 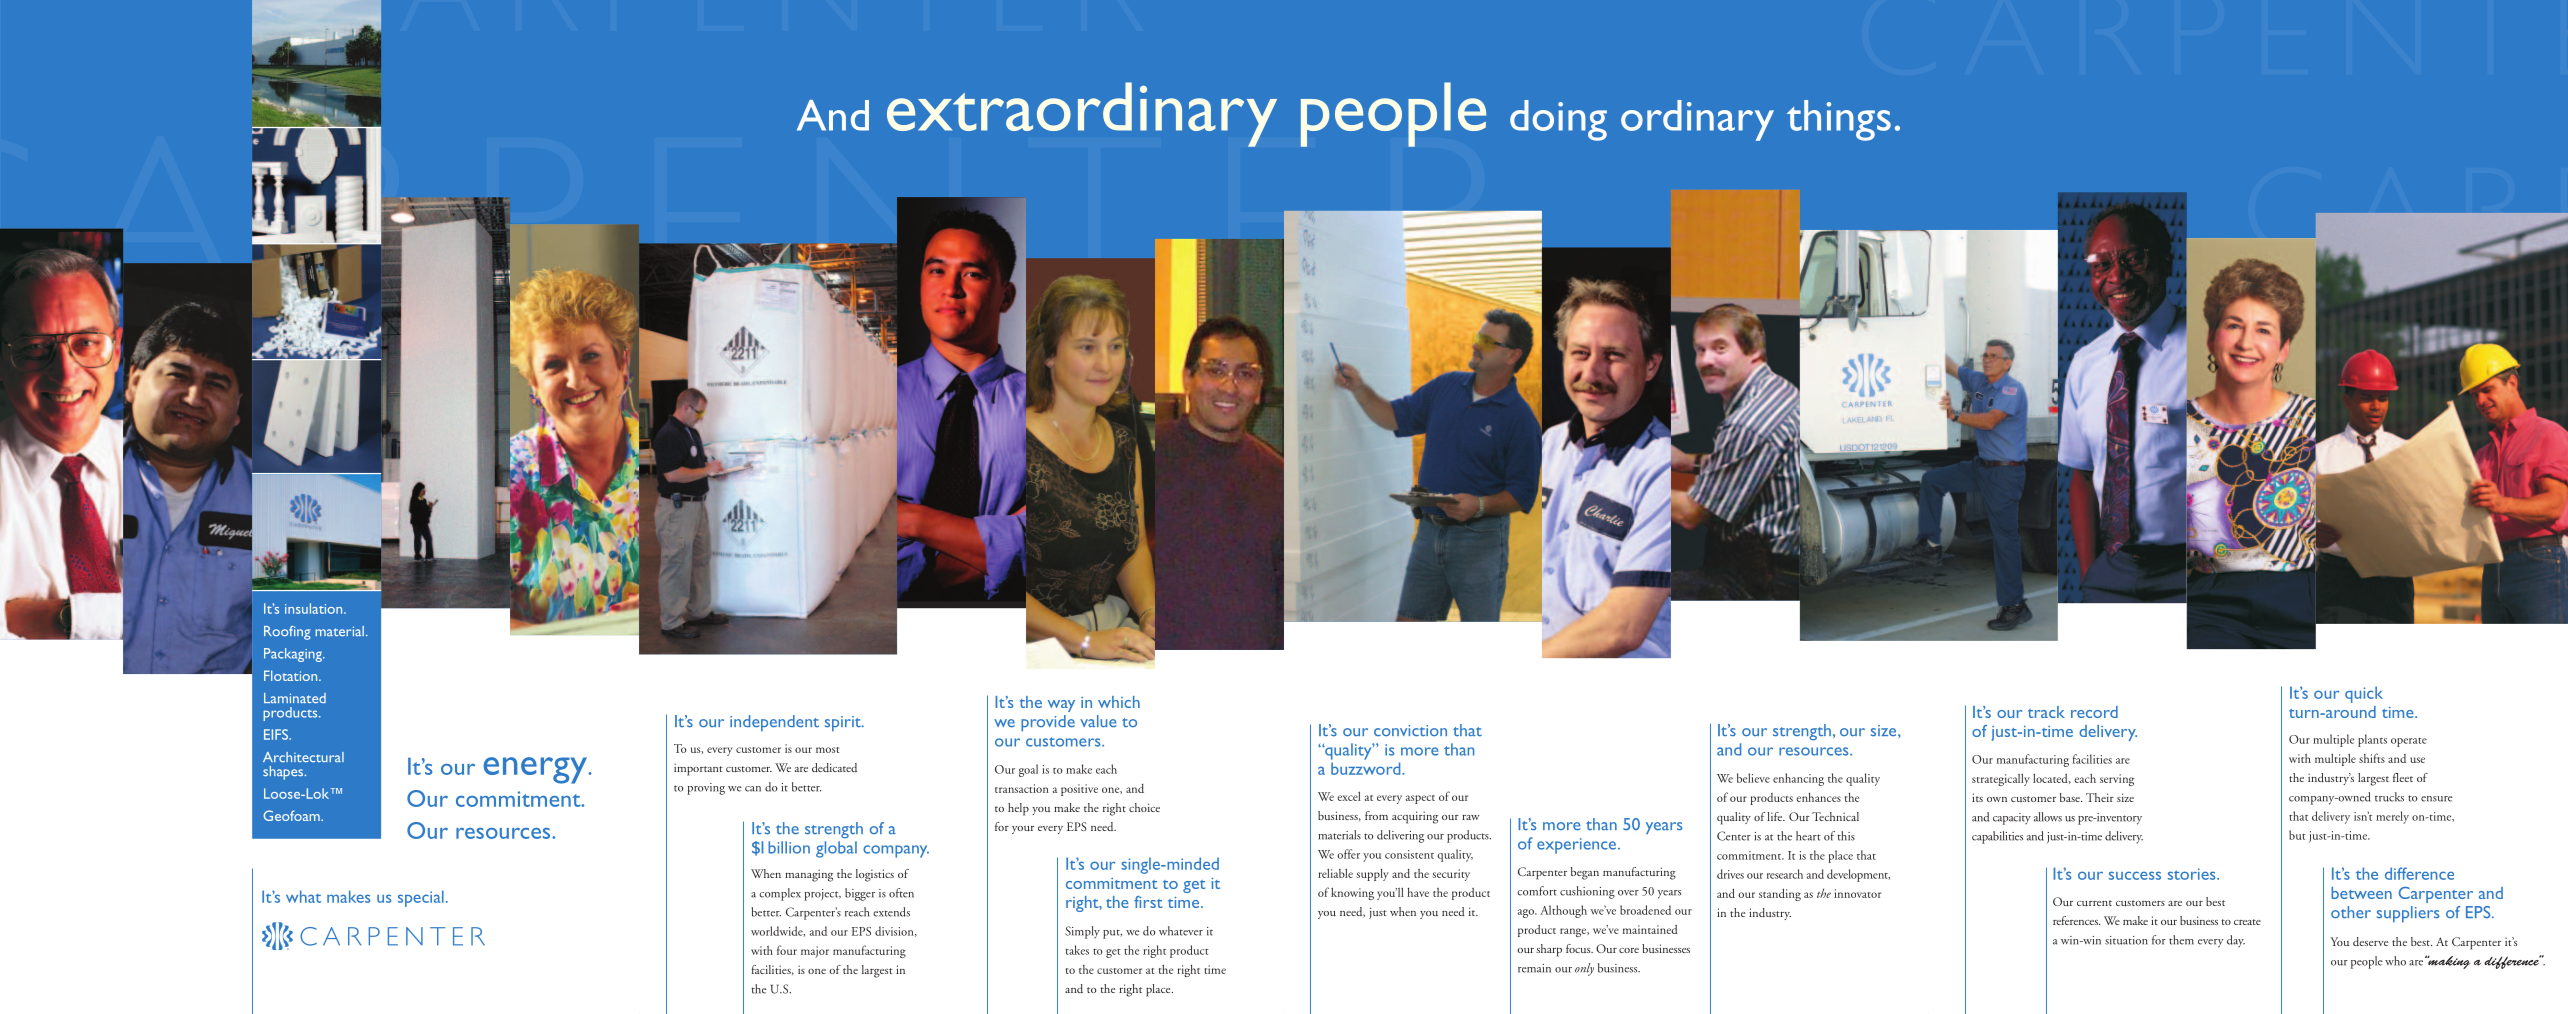 I want to click on insulation, so click(x=315, y=608).
